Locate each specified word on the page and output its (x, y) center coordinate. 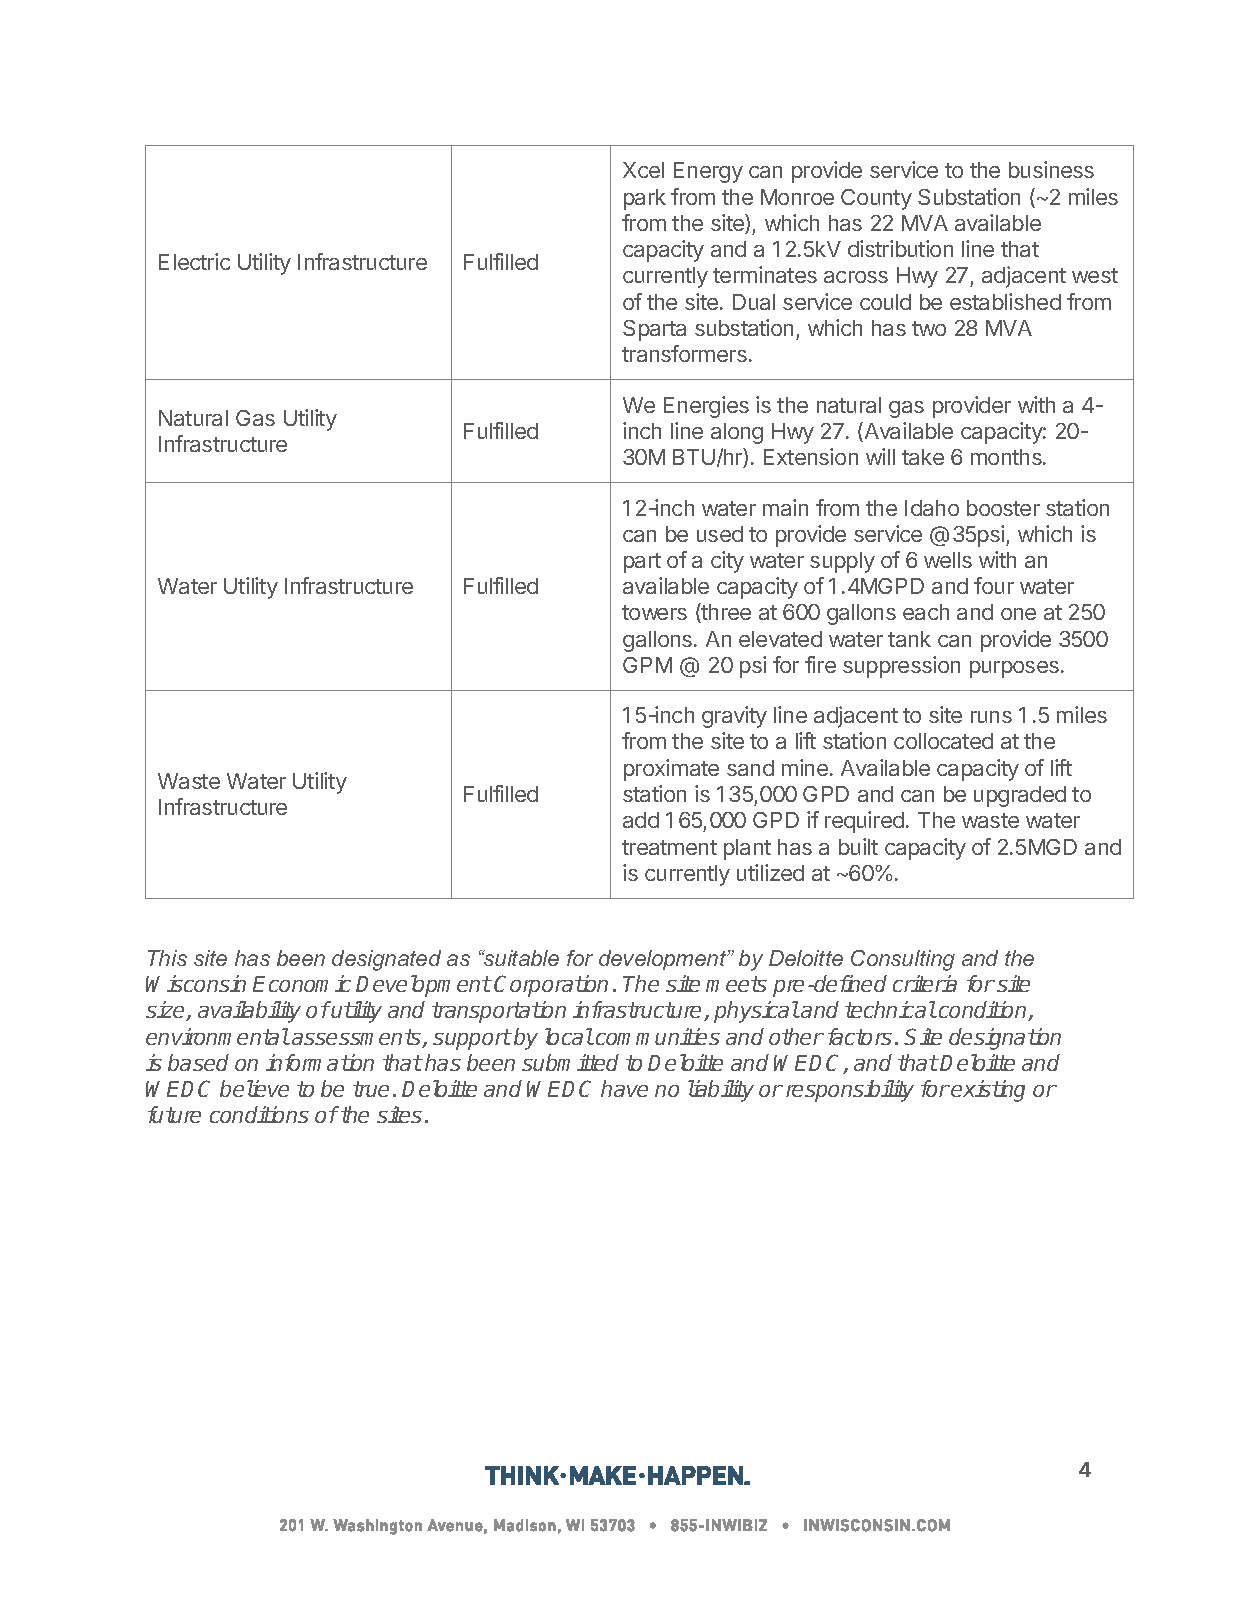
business (1051, 169)
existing (988, 1091)
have (624, 1088)
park (645, 199)
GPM (647, 665)
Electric (194, 261)
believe (254, 1088)
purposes (1014, 669)
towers (654, 612)
